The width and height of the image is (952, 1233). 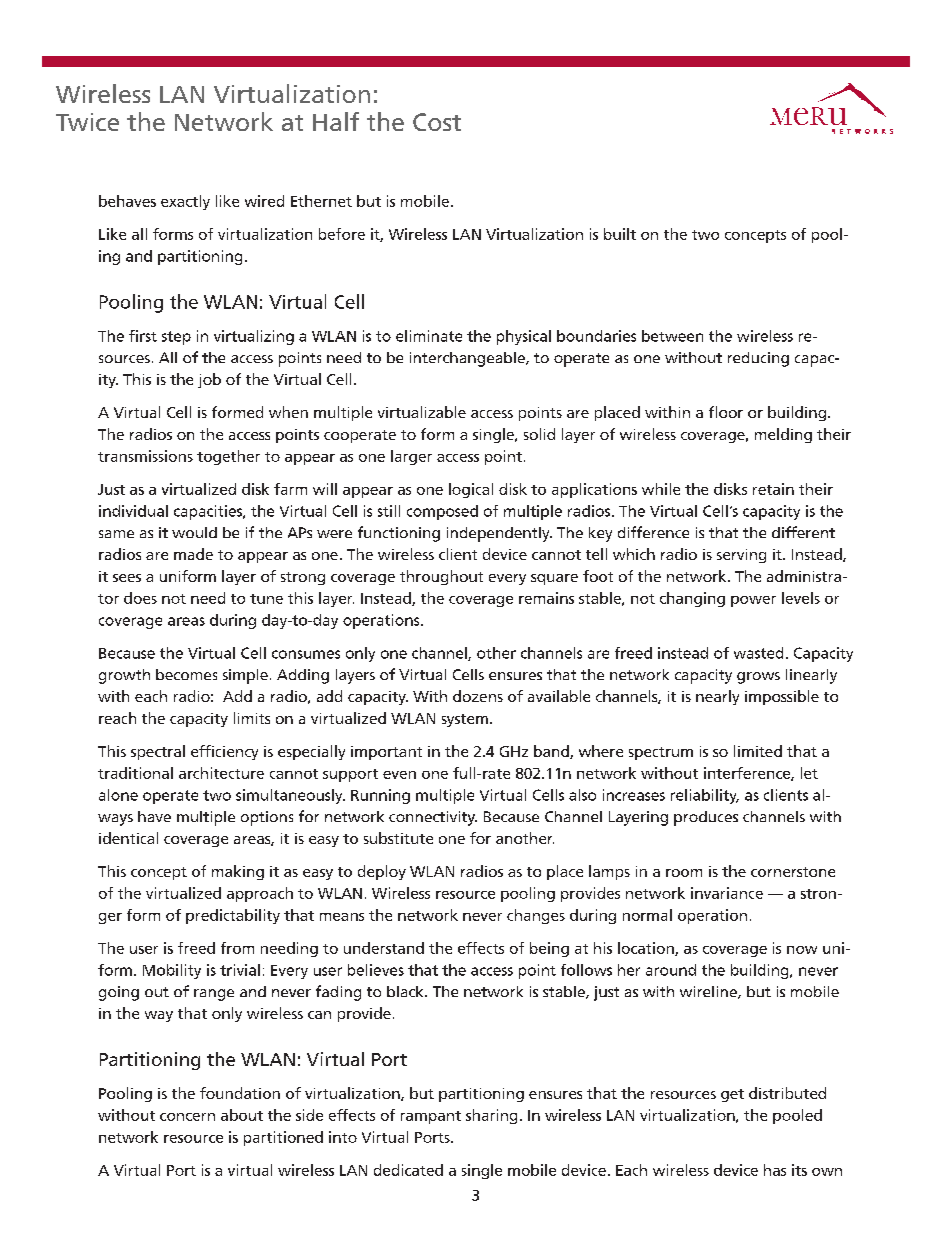 What do you see at coordinates (620, 234) in the image?
I see `built` at bounding box center [620, 234].
